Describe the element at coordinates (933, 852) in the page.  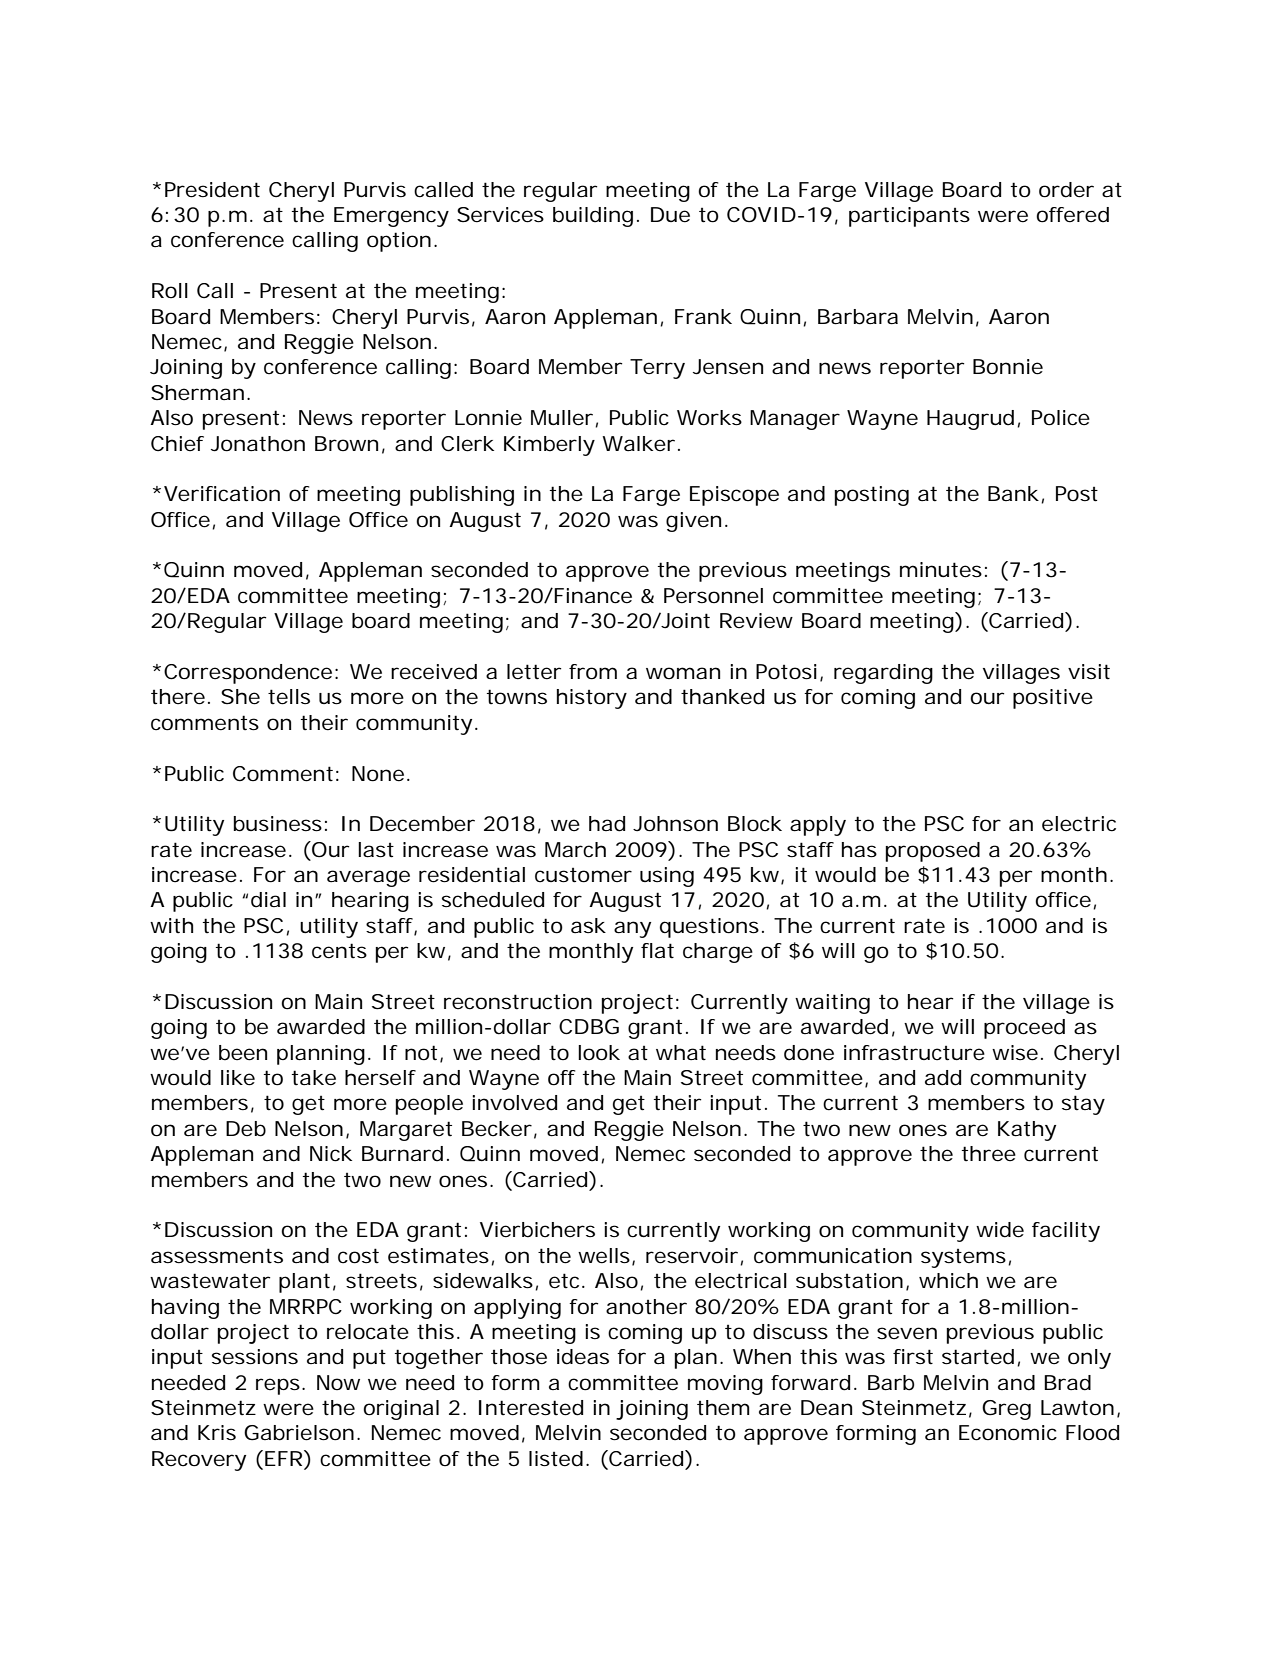
I see `proposed` at that location.
